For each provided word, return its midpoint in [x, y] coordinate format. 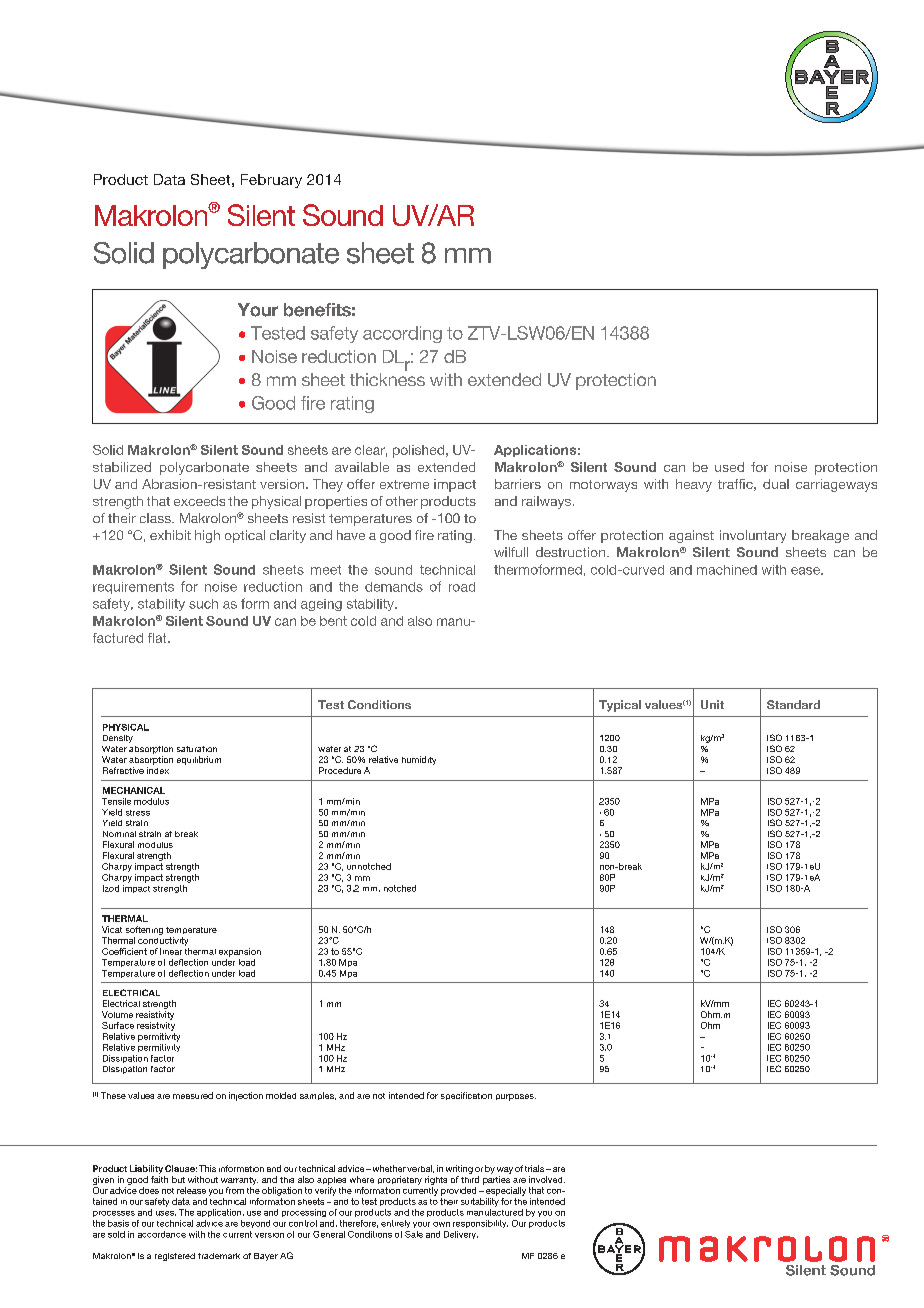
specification [466, 1096]
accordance [162, 1234]
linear [171, 951]
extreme [404, 484]
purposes [516, 1097]
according [402, 334]
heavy [694, 485]
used [729, 467]
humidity [419, 760]
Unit [712, 704]
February [271, 181]
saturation [197, 749]
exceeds [199, 501]
